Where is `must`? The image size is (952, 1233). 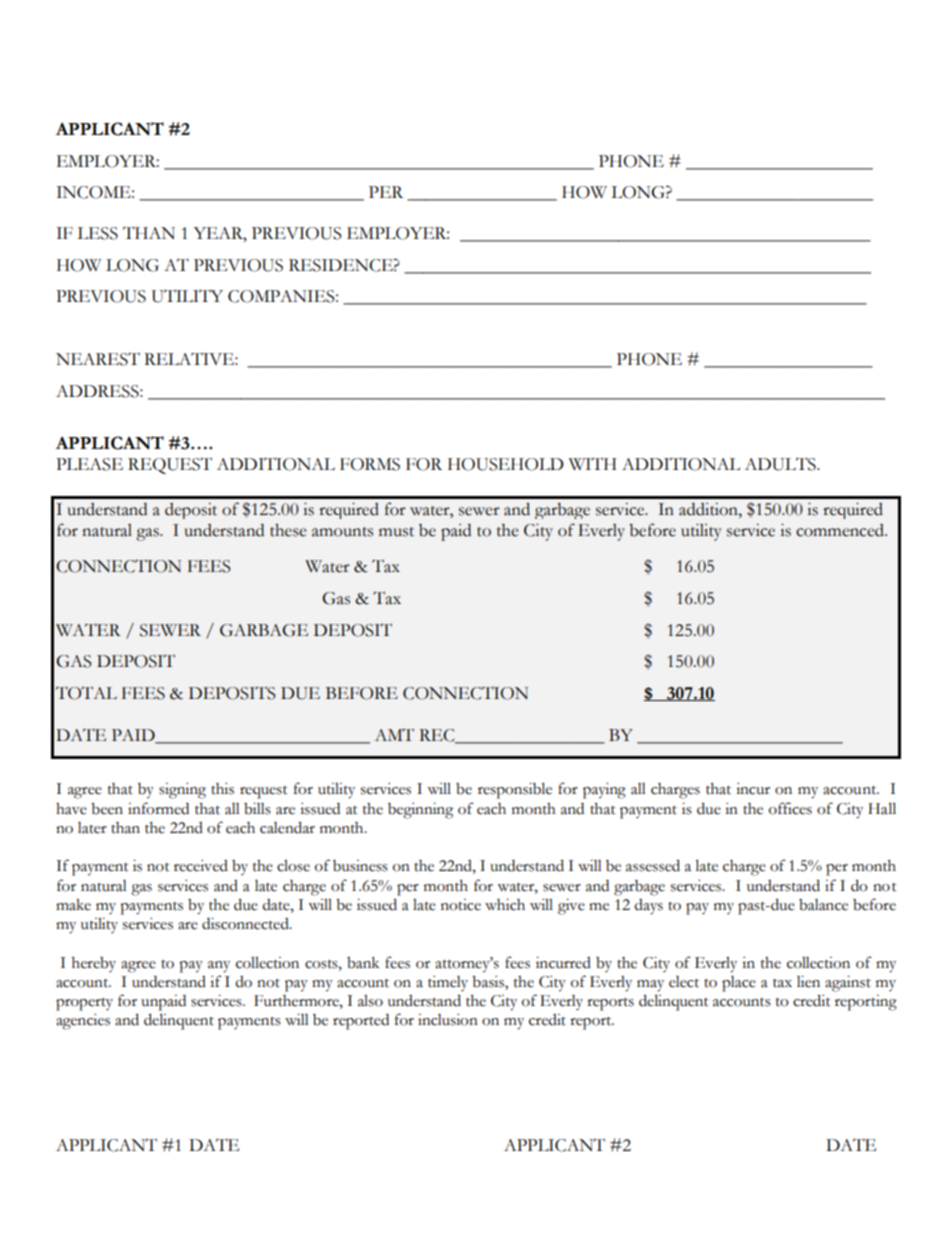 must is located at coordinates (396, 532).
